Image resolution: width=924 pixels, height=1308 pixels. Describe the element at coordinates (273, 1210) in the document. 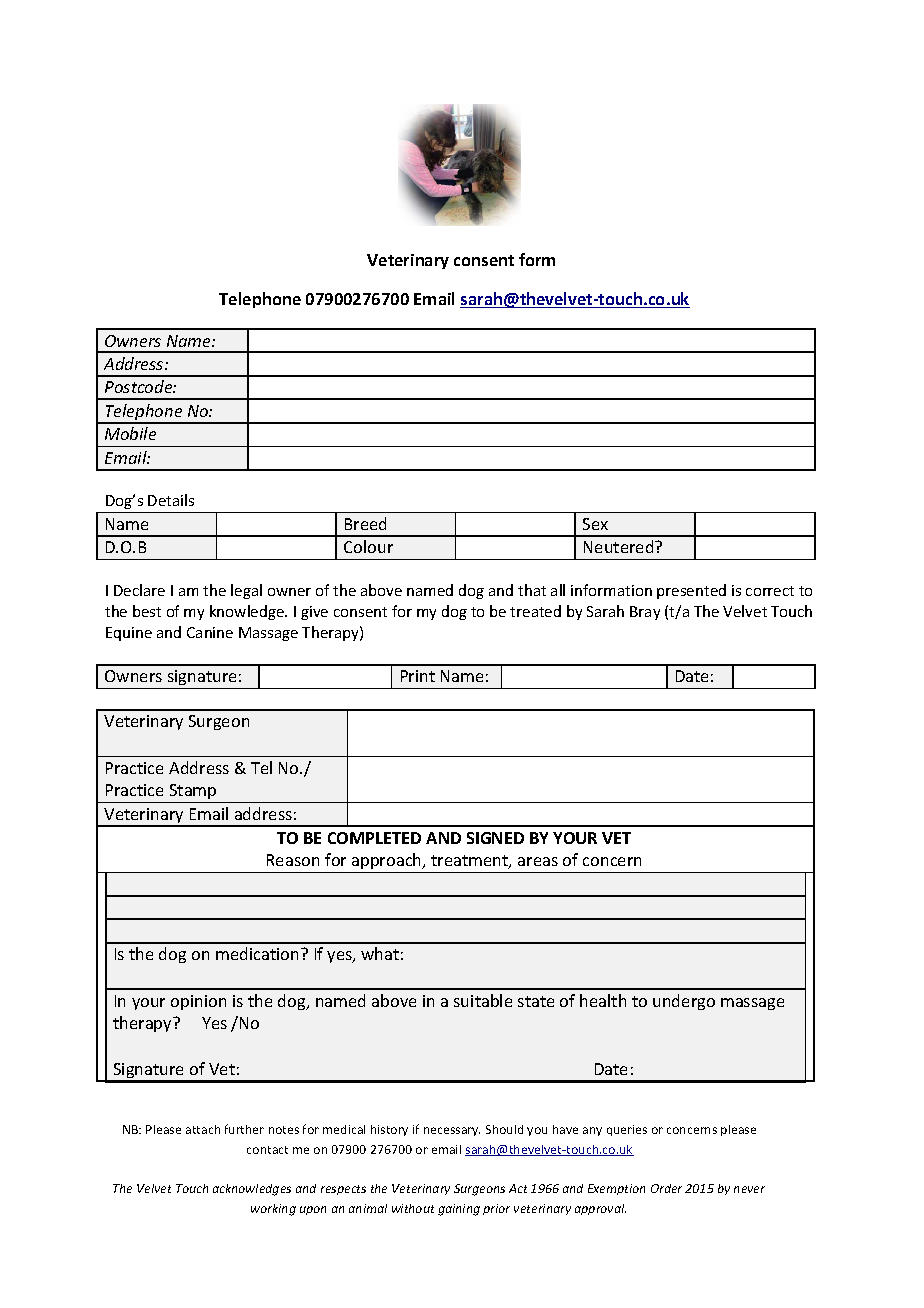

I see `working` at that location.
